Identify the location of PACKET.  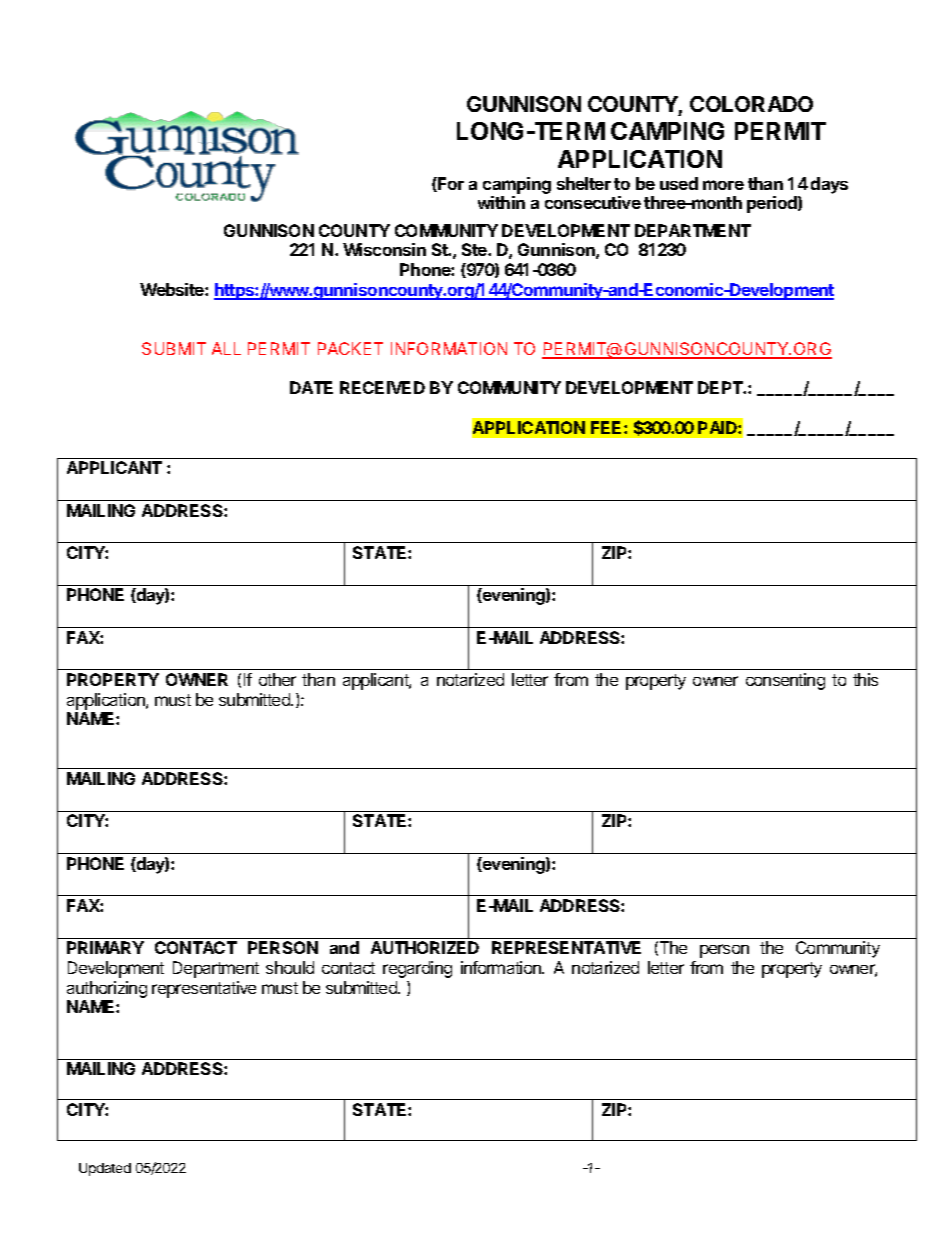
(350, 348).
